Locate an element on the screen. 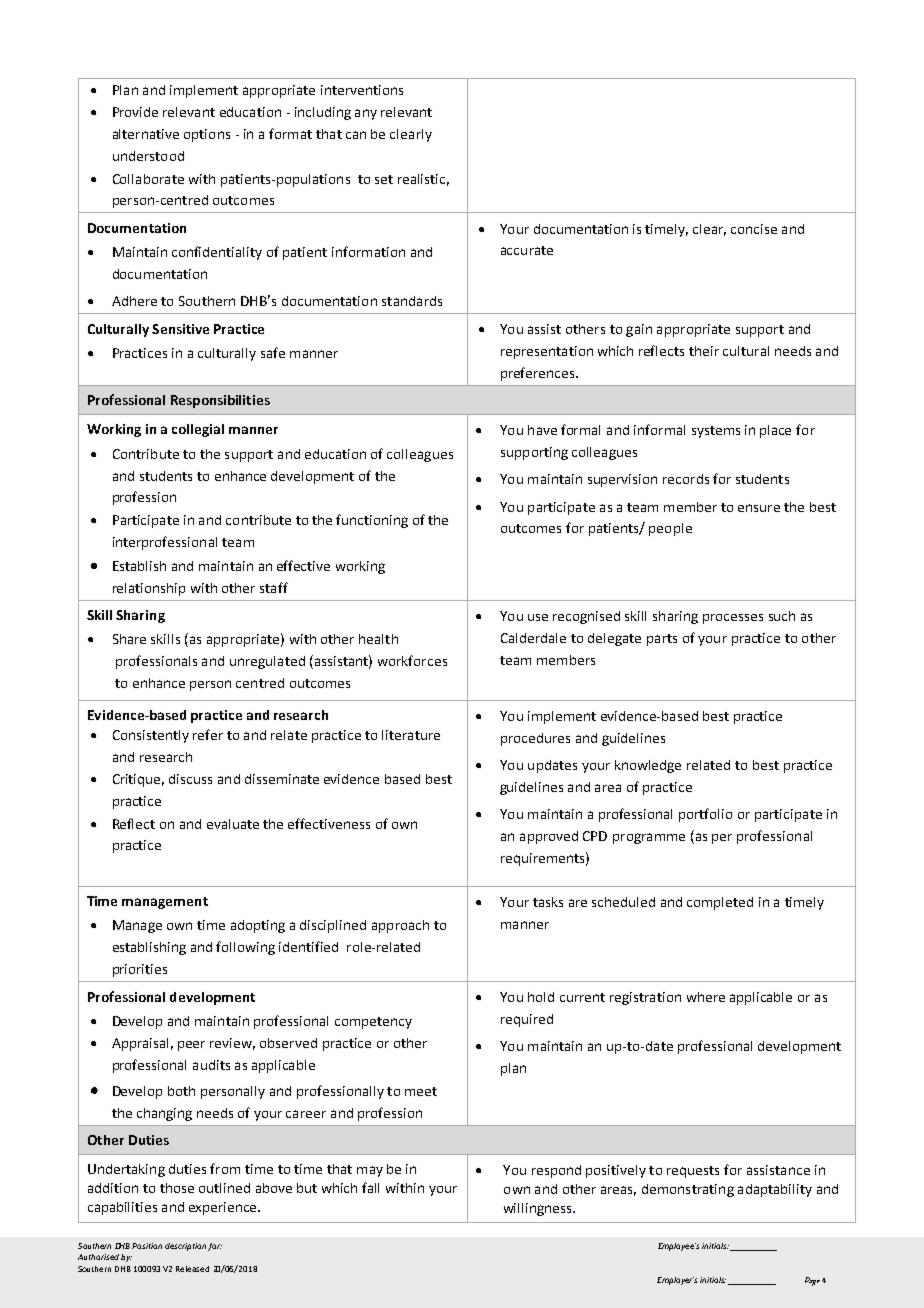 Image resolution: width=924 pixels, height=1308 pixels. demonstrating is located at coordinates (688, 1190).
